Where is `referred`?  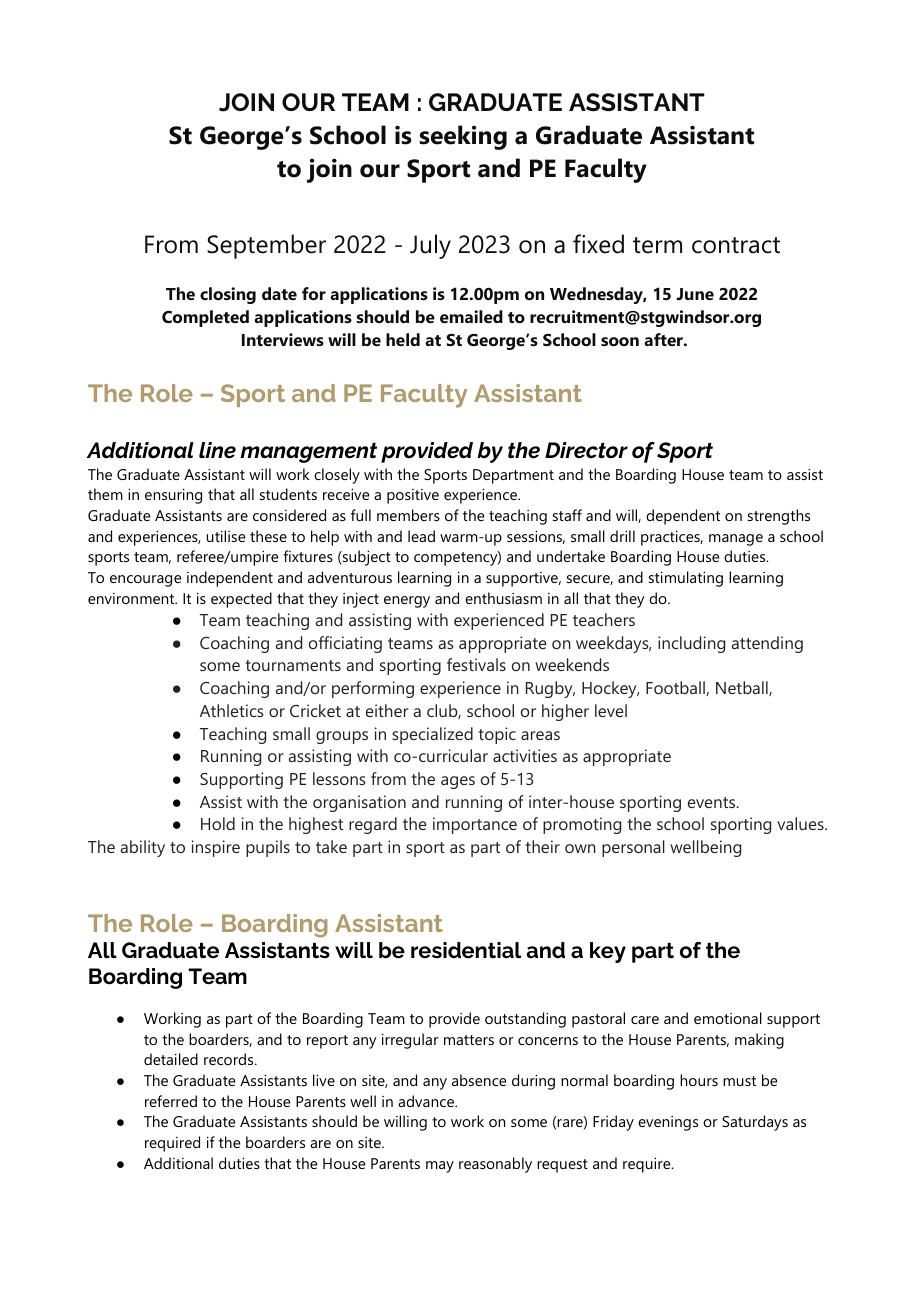 referred is located at coordinates (171, 1101).
